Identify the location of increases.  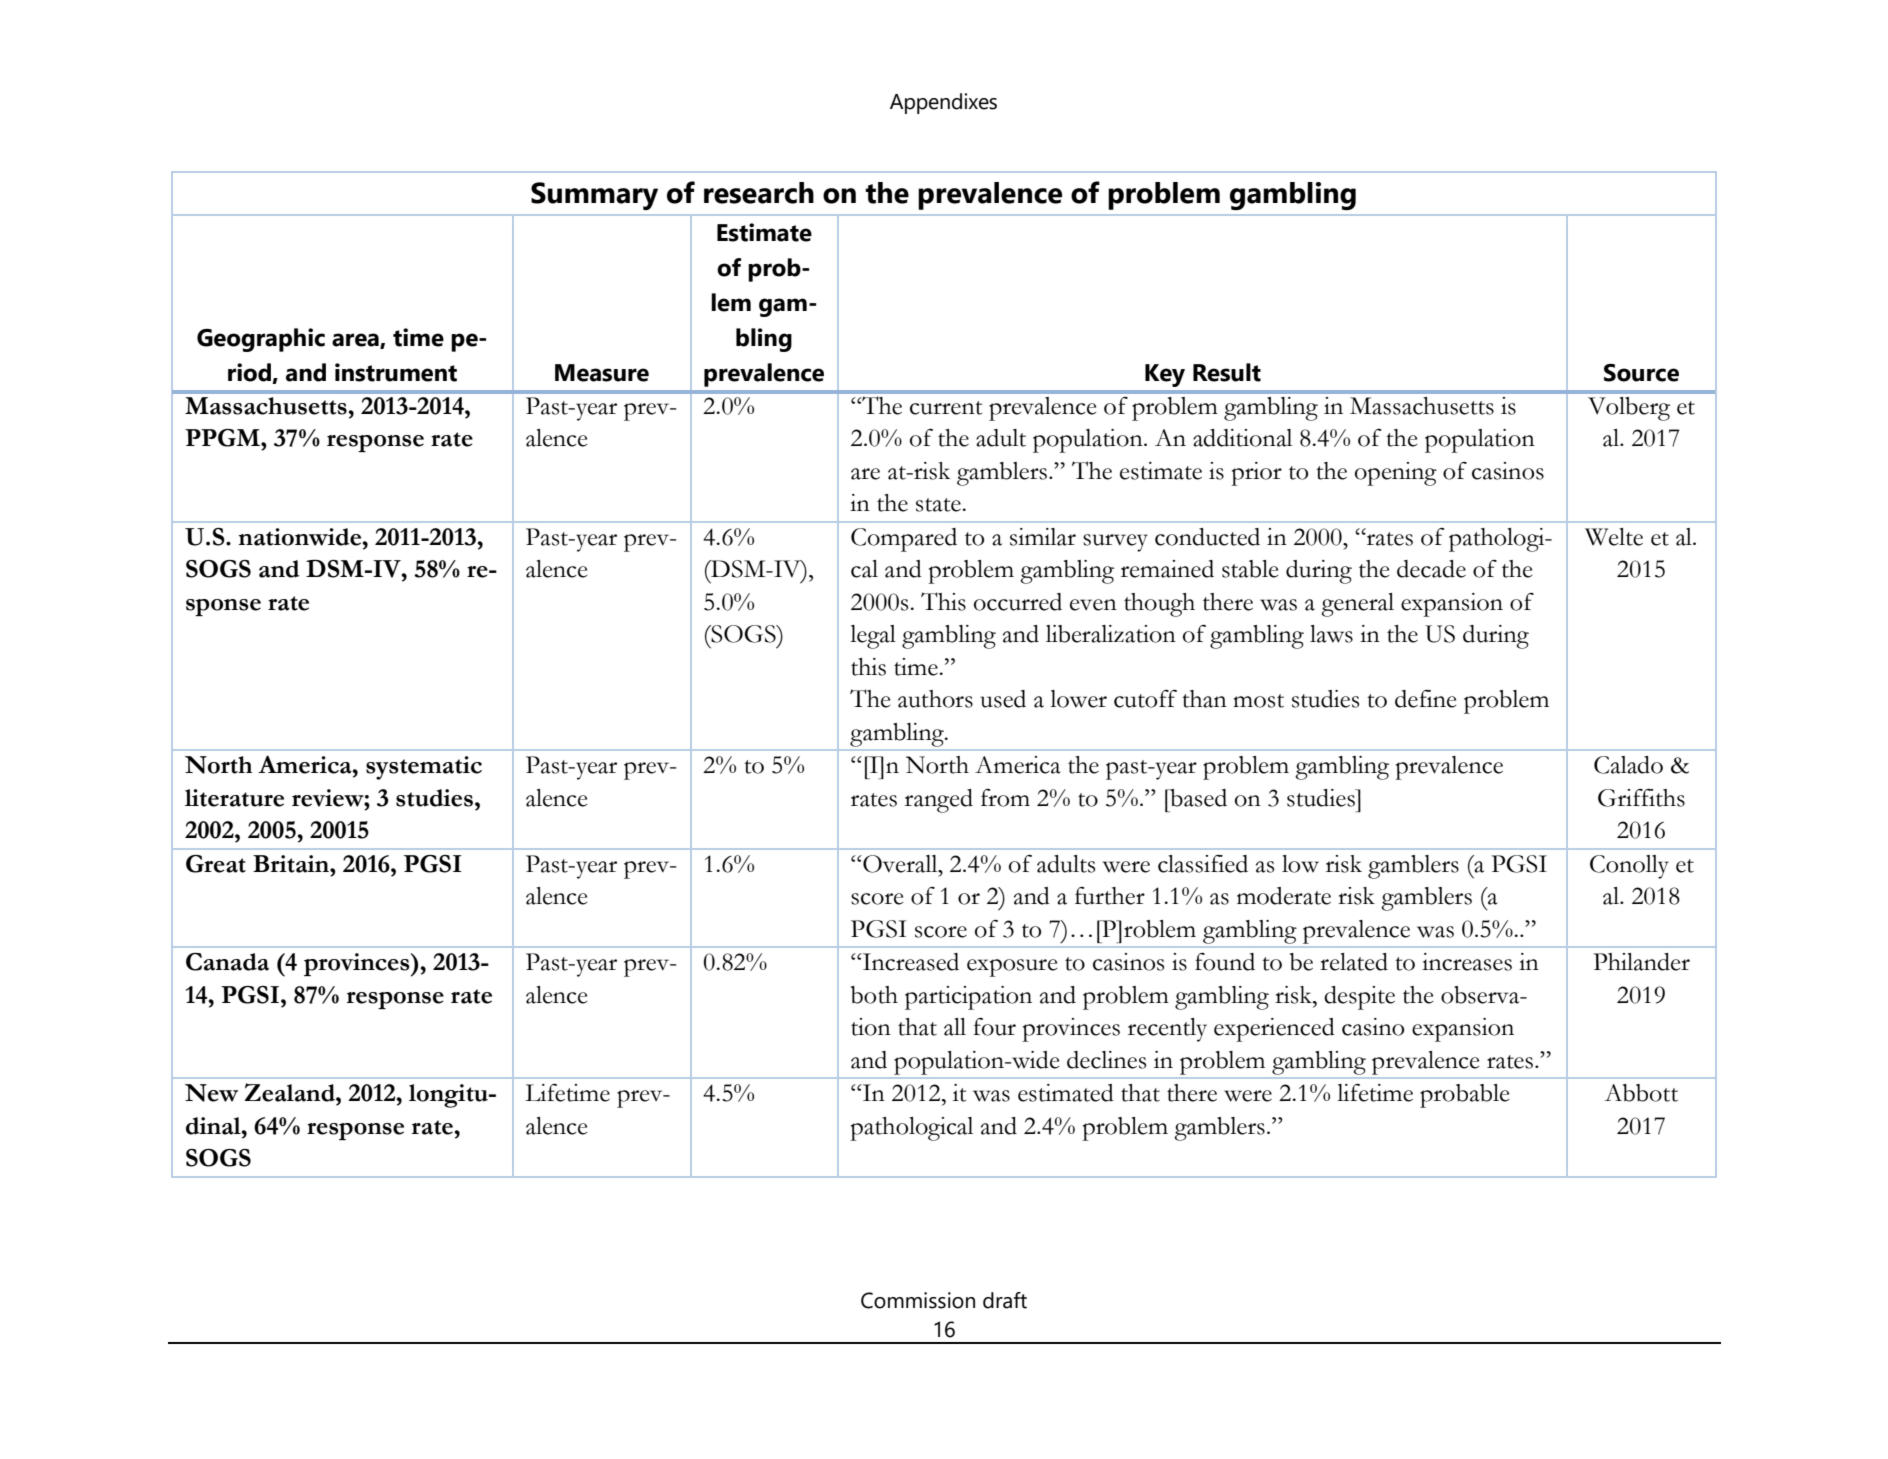
(1467, 962).
